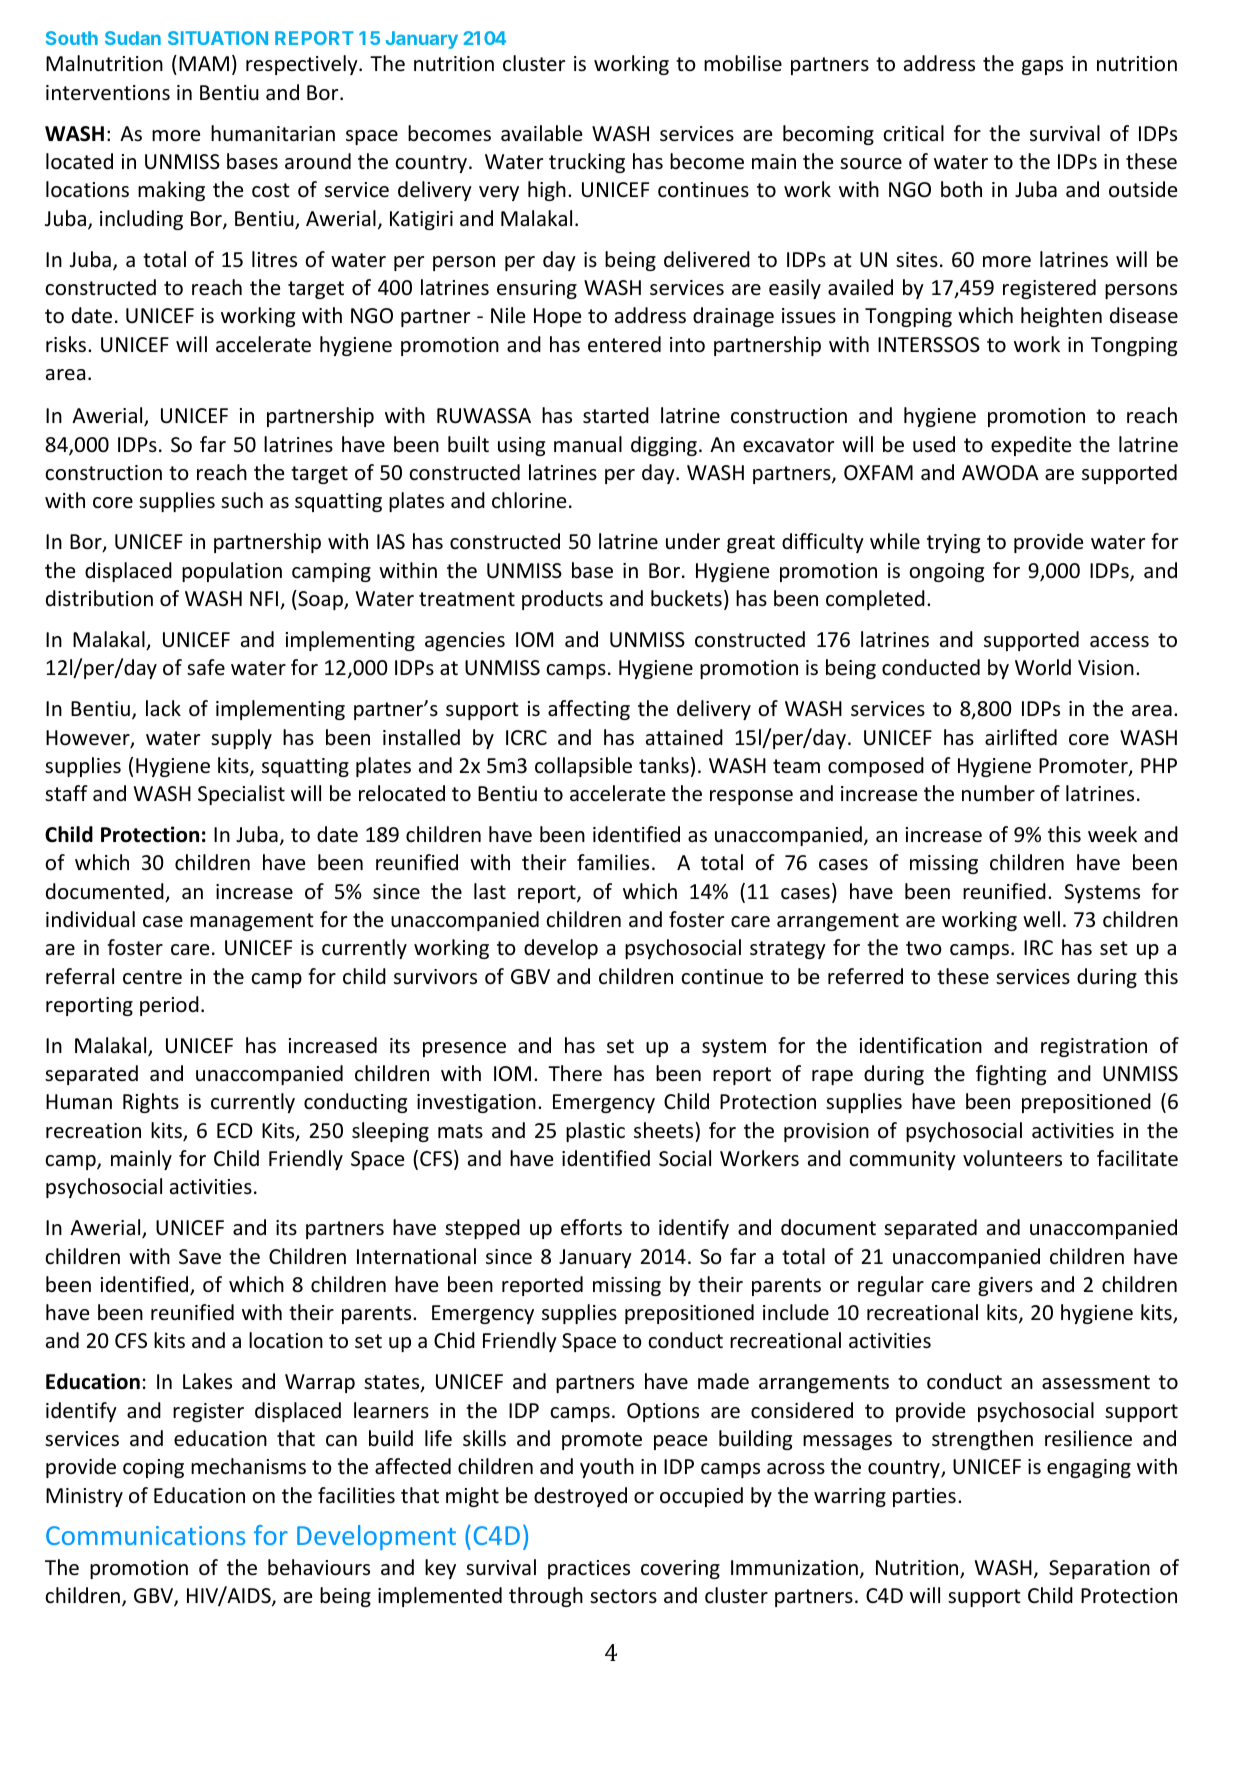 The width and height of the screenshot is (1252, 1772). I want to click on Separation, so click(1099, 1569).
